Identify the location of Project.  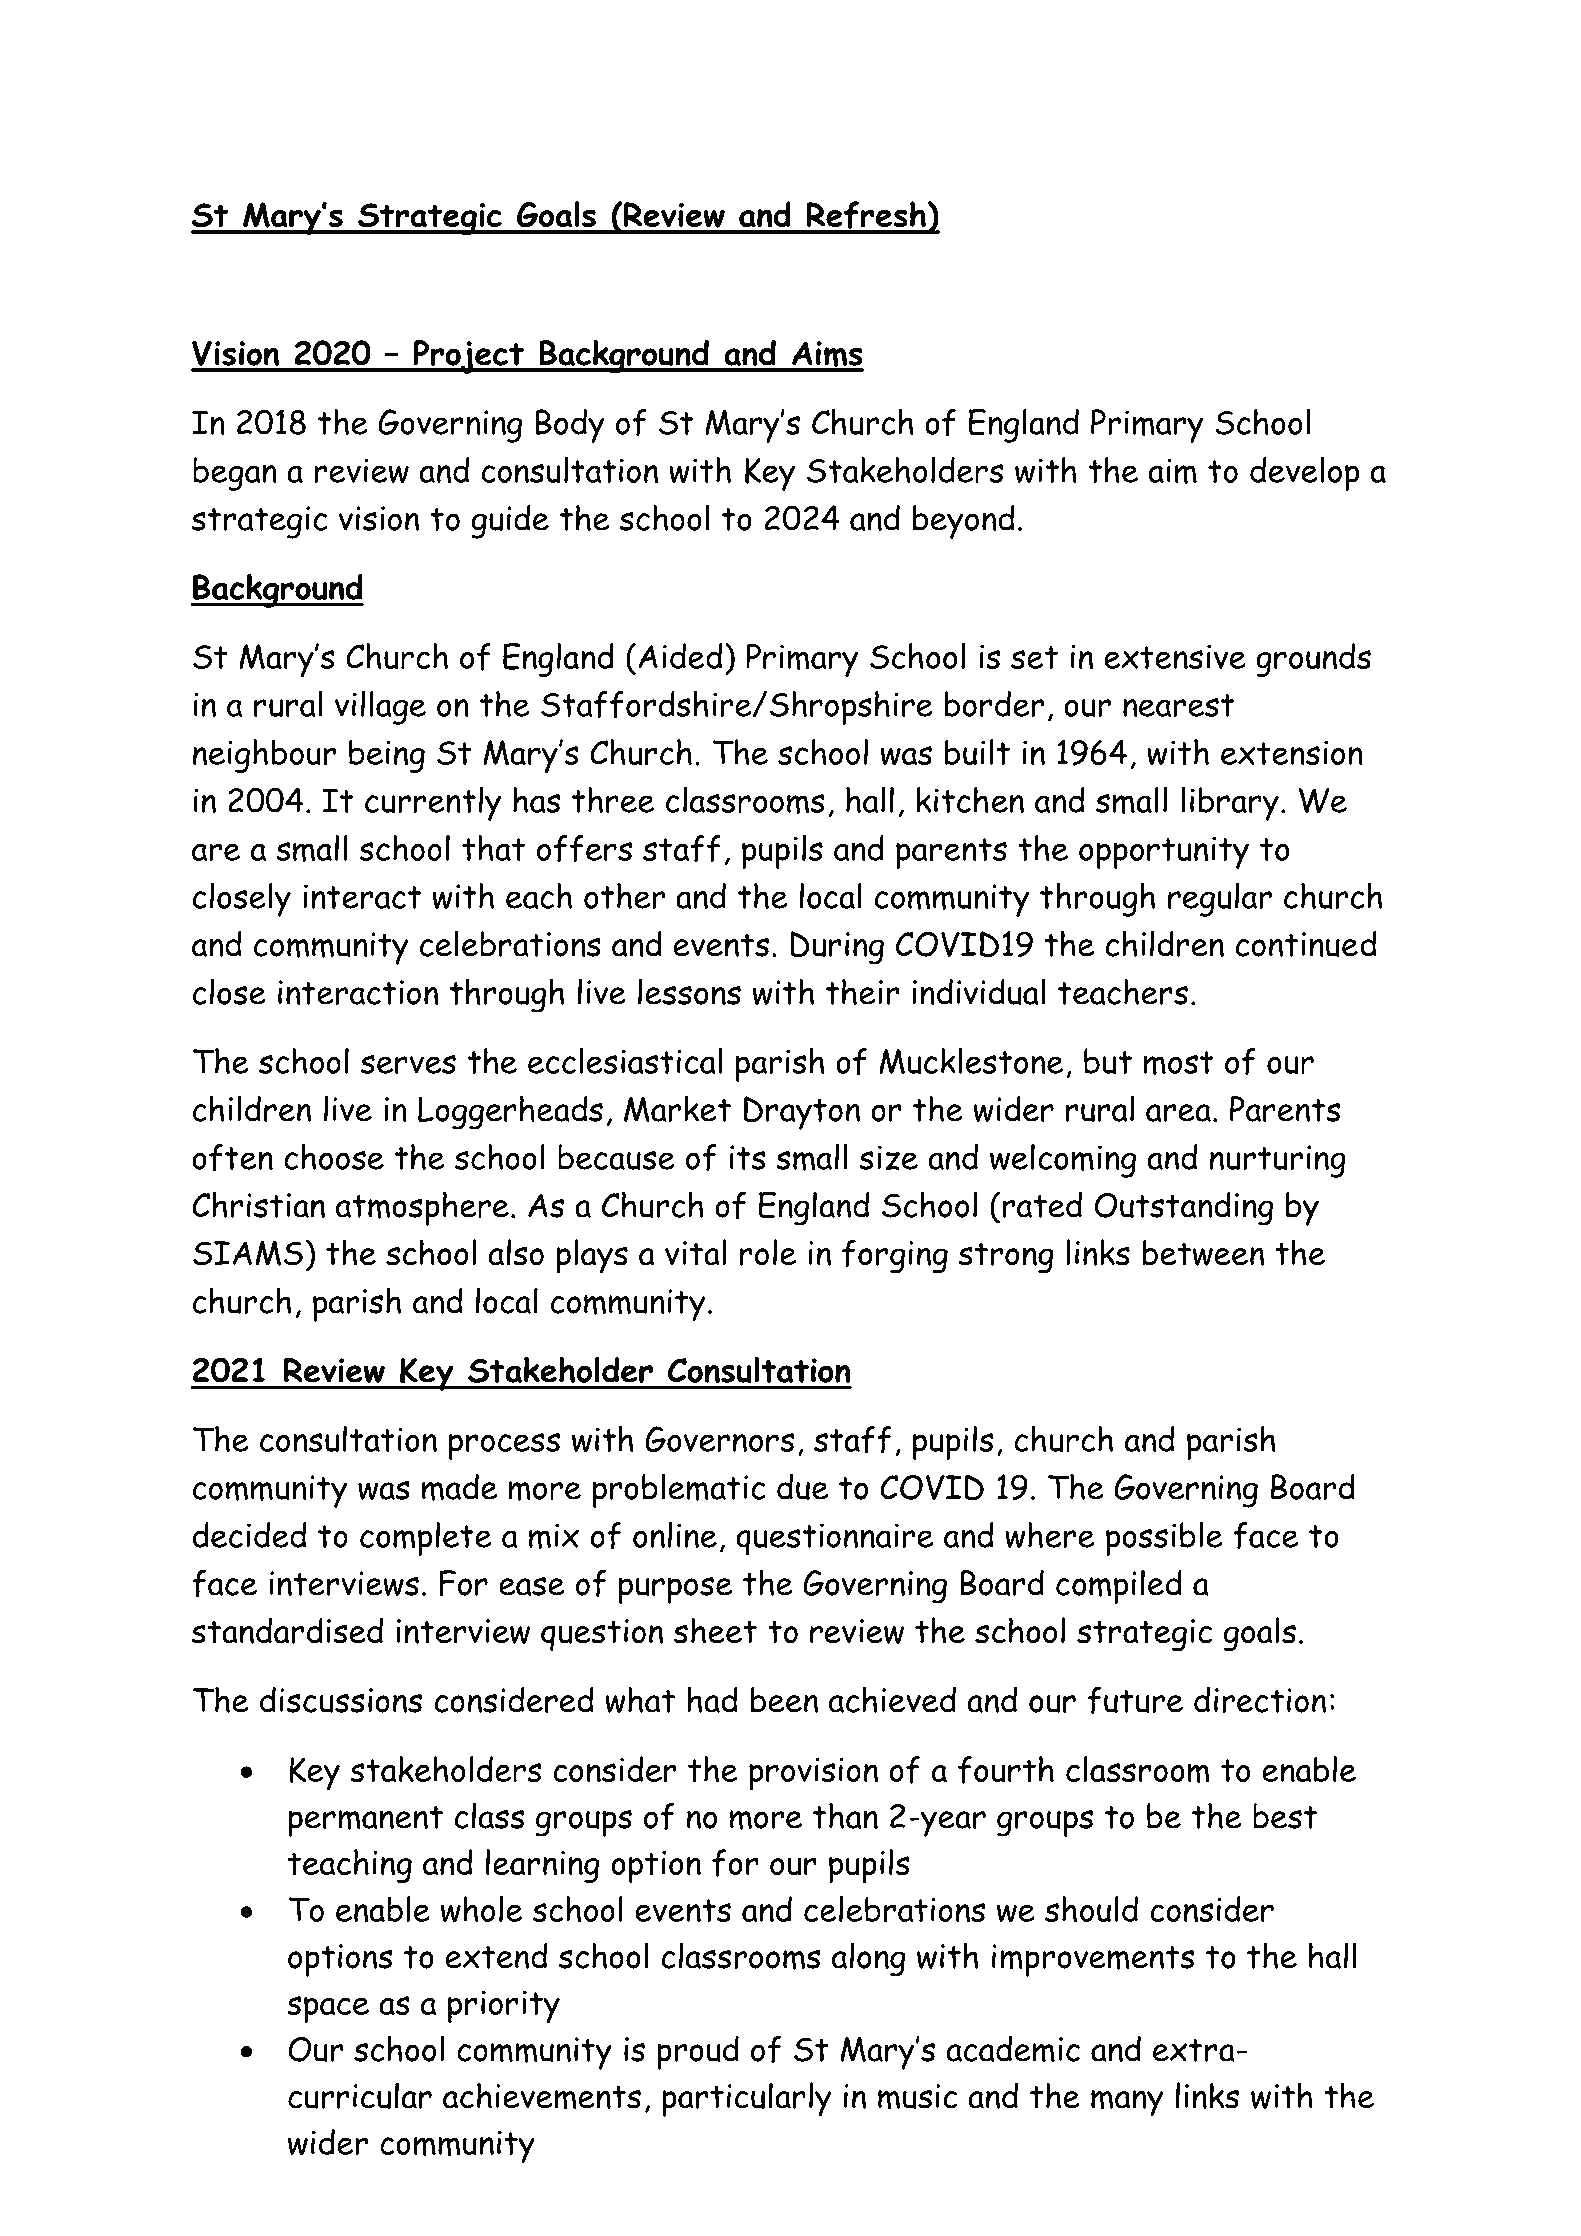
(468, 357).
